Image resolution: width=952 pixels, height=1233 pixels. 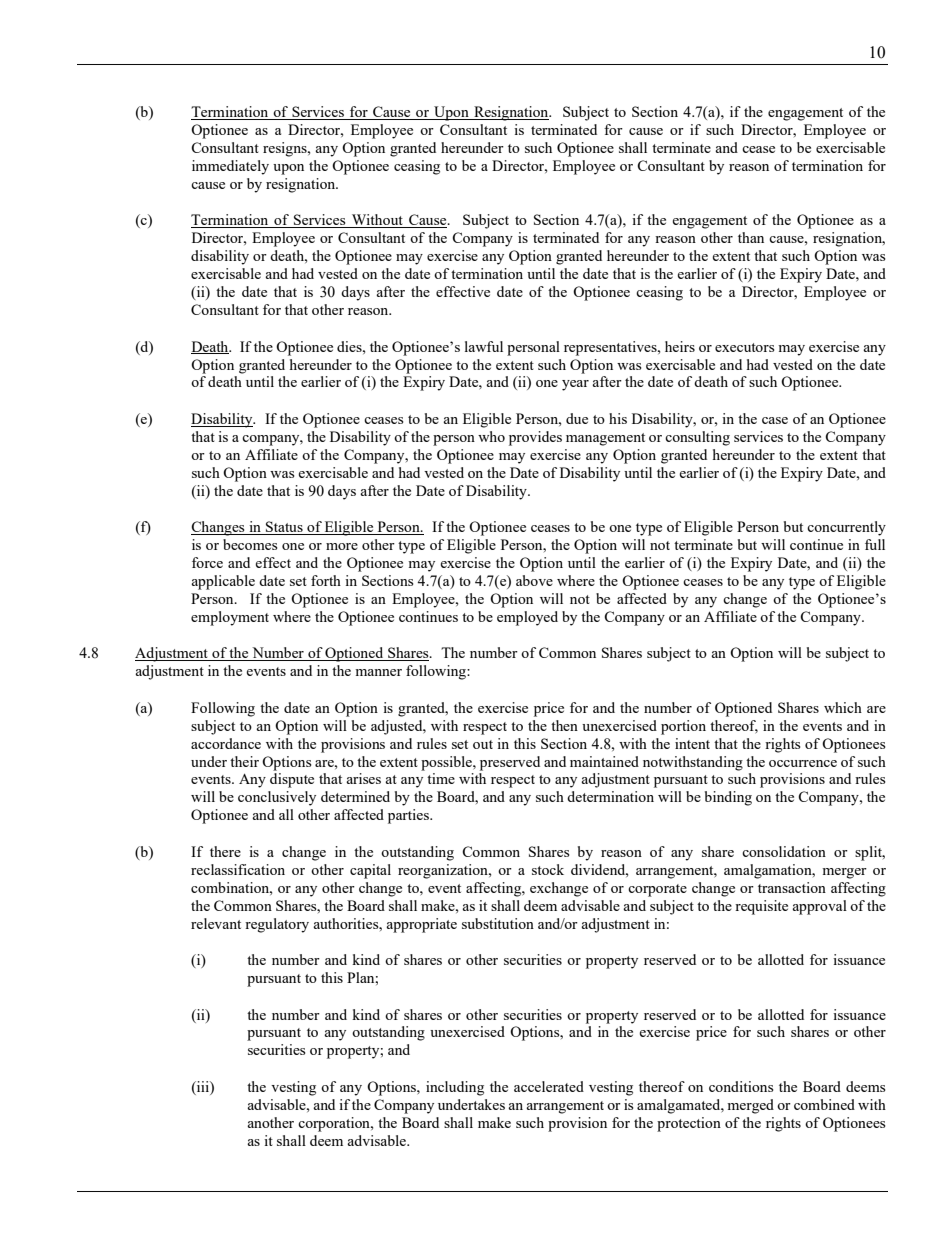 I want to click on than, so click(x=751, y=237).
